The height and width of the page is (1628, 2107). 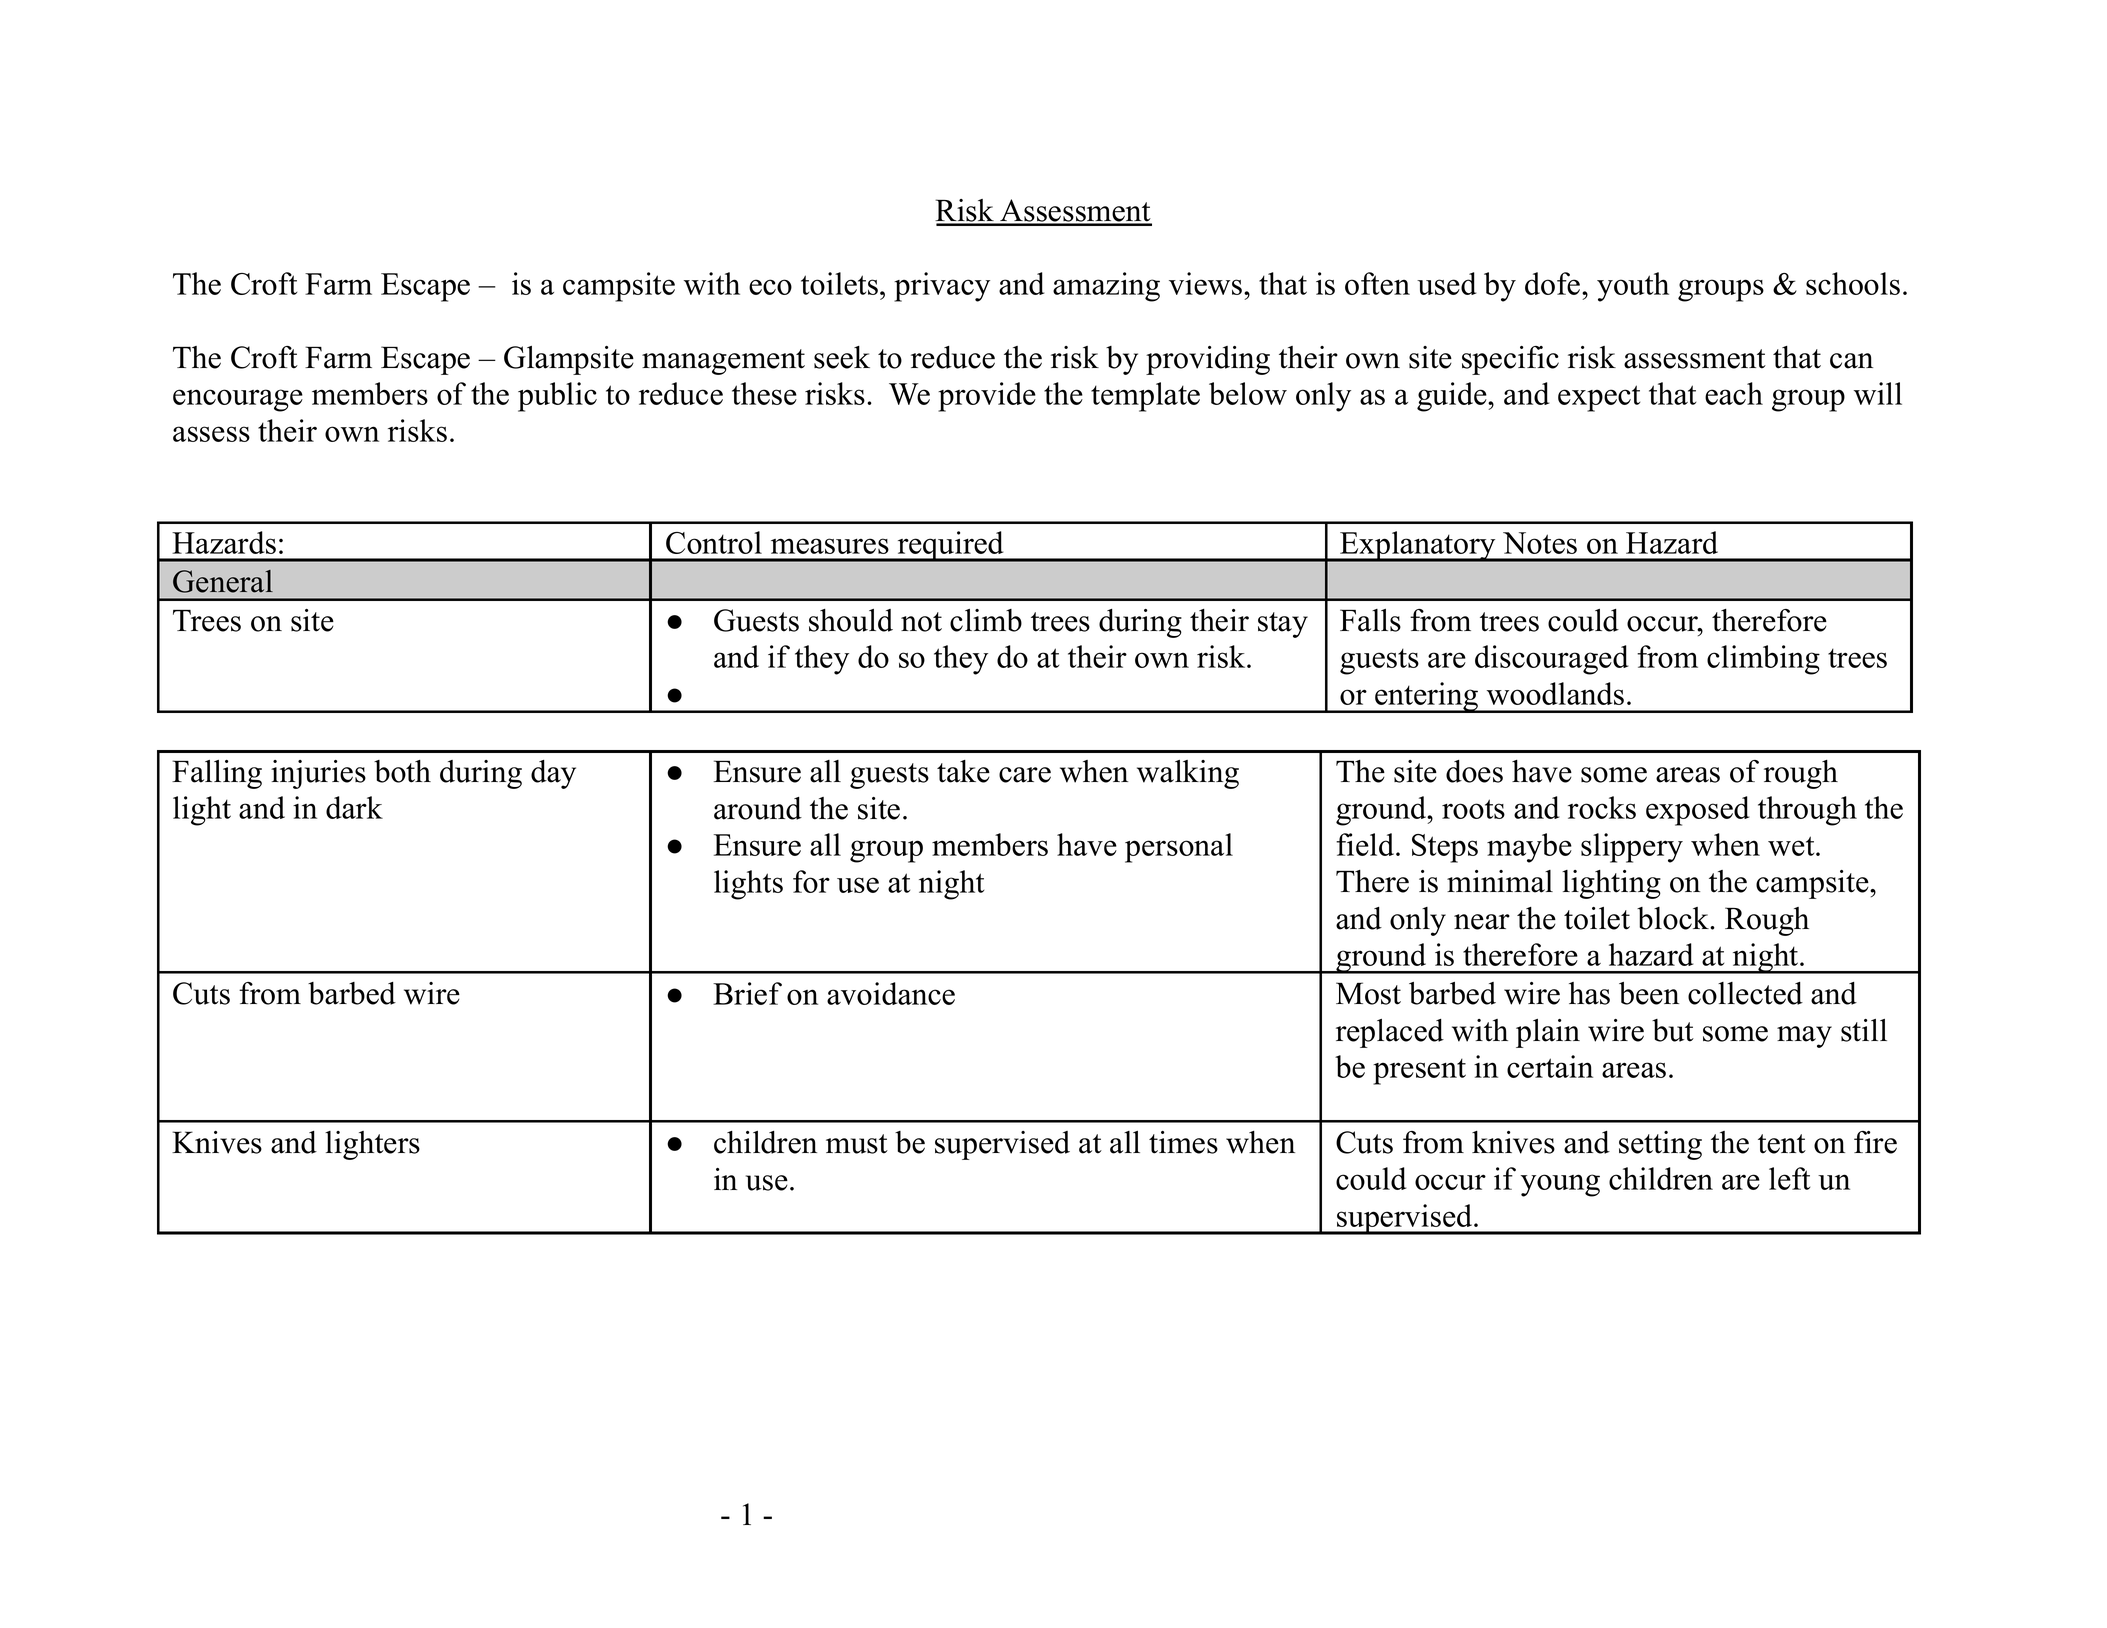 I want to click on public, so click(x=557, y=397).
